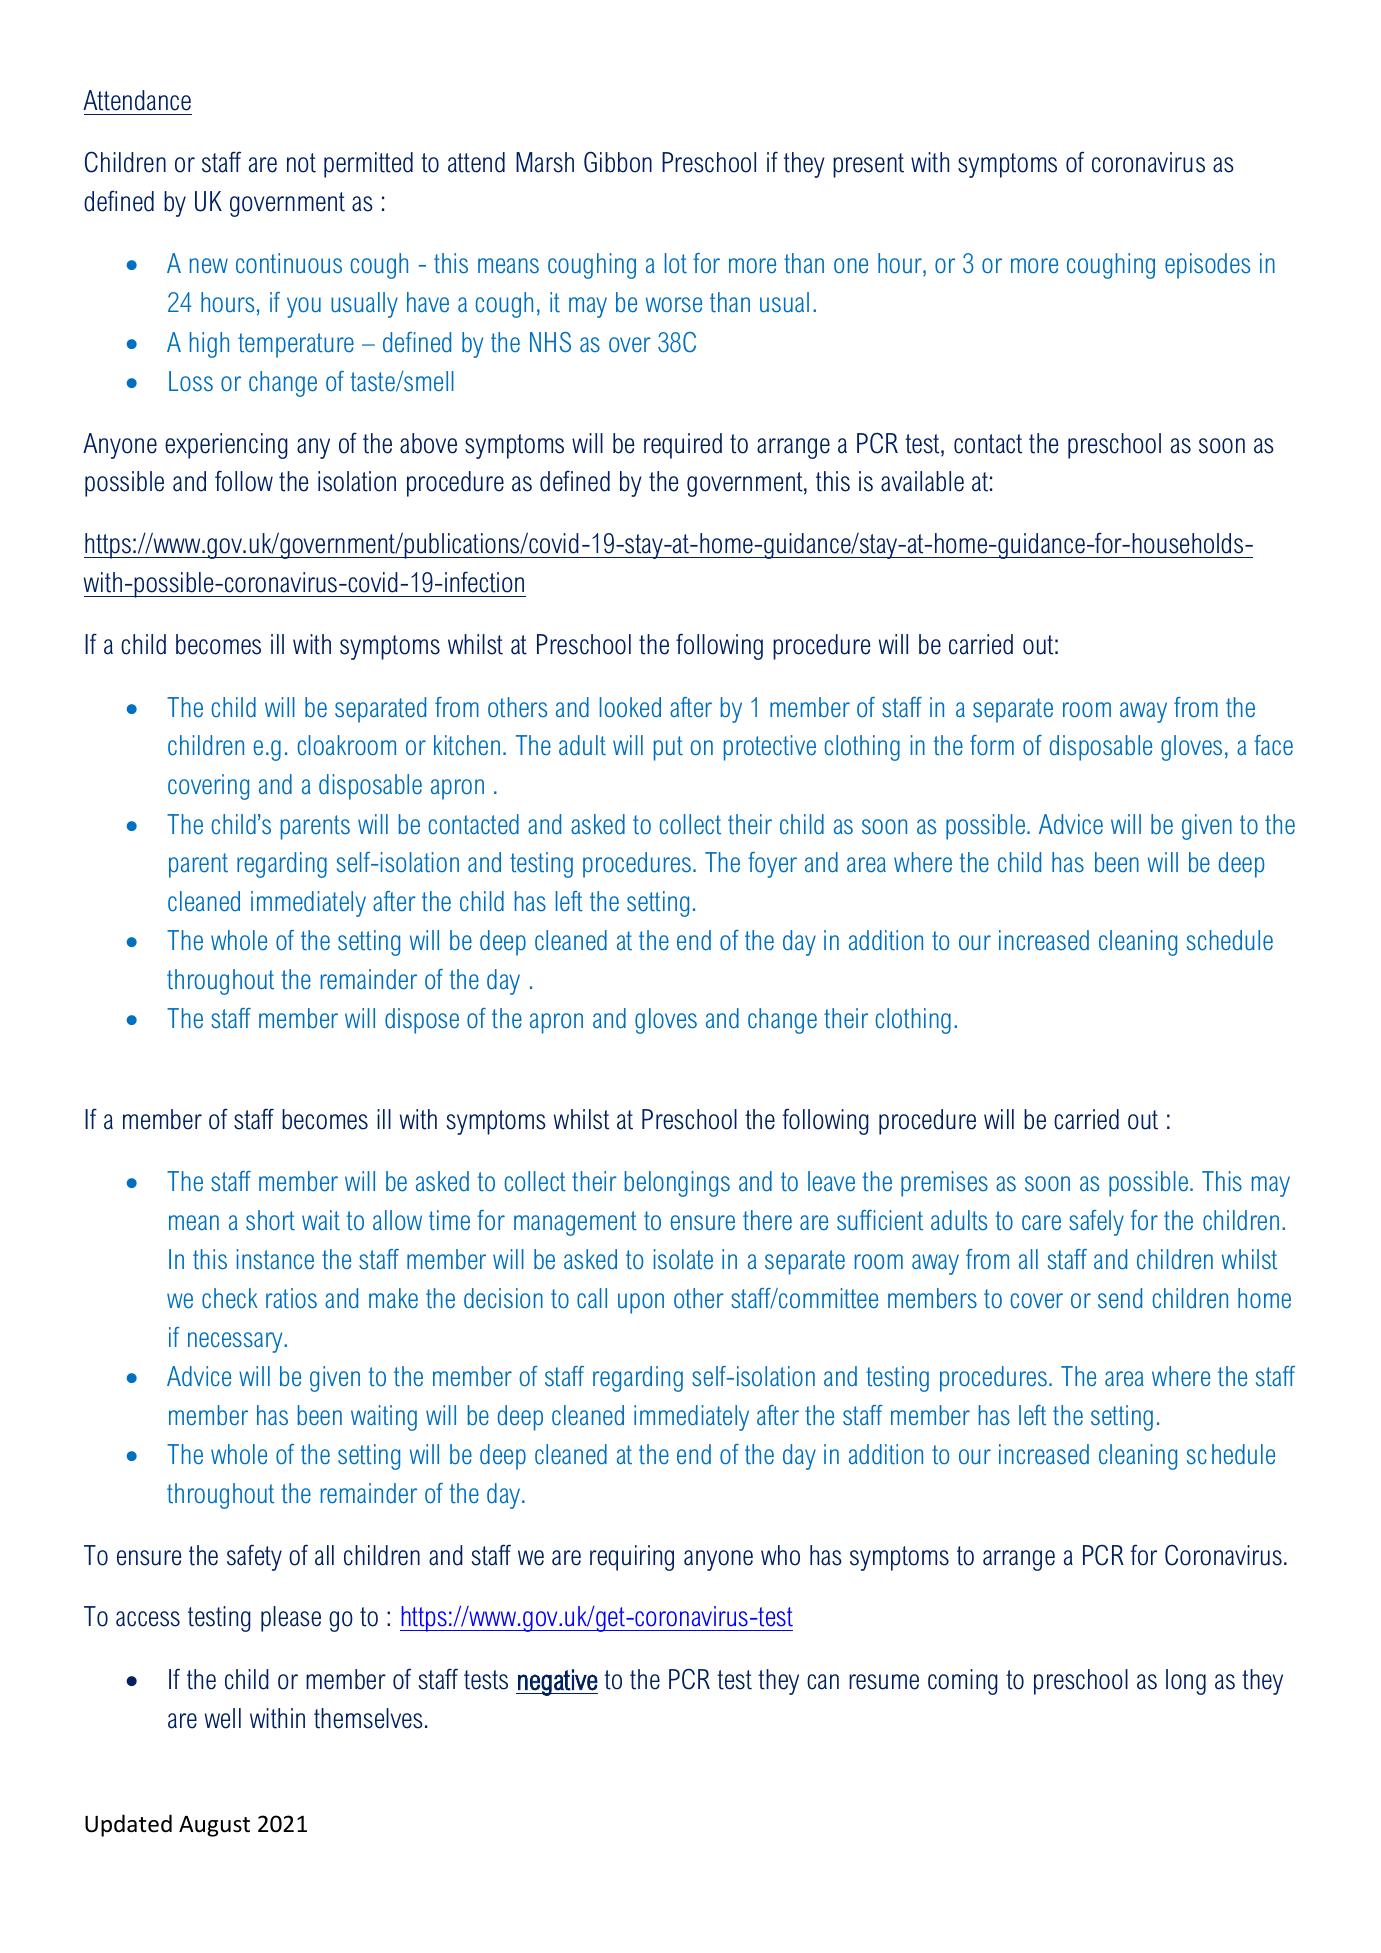 This screenshot has width=1381, height=1953. What do you see at coordinates (422, 1021) in the screenshot?
I see `dispose` at bounding box center [422, 1021].
